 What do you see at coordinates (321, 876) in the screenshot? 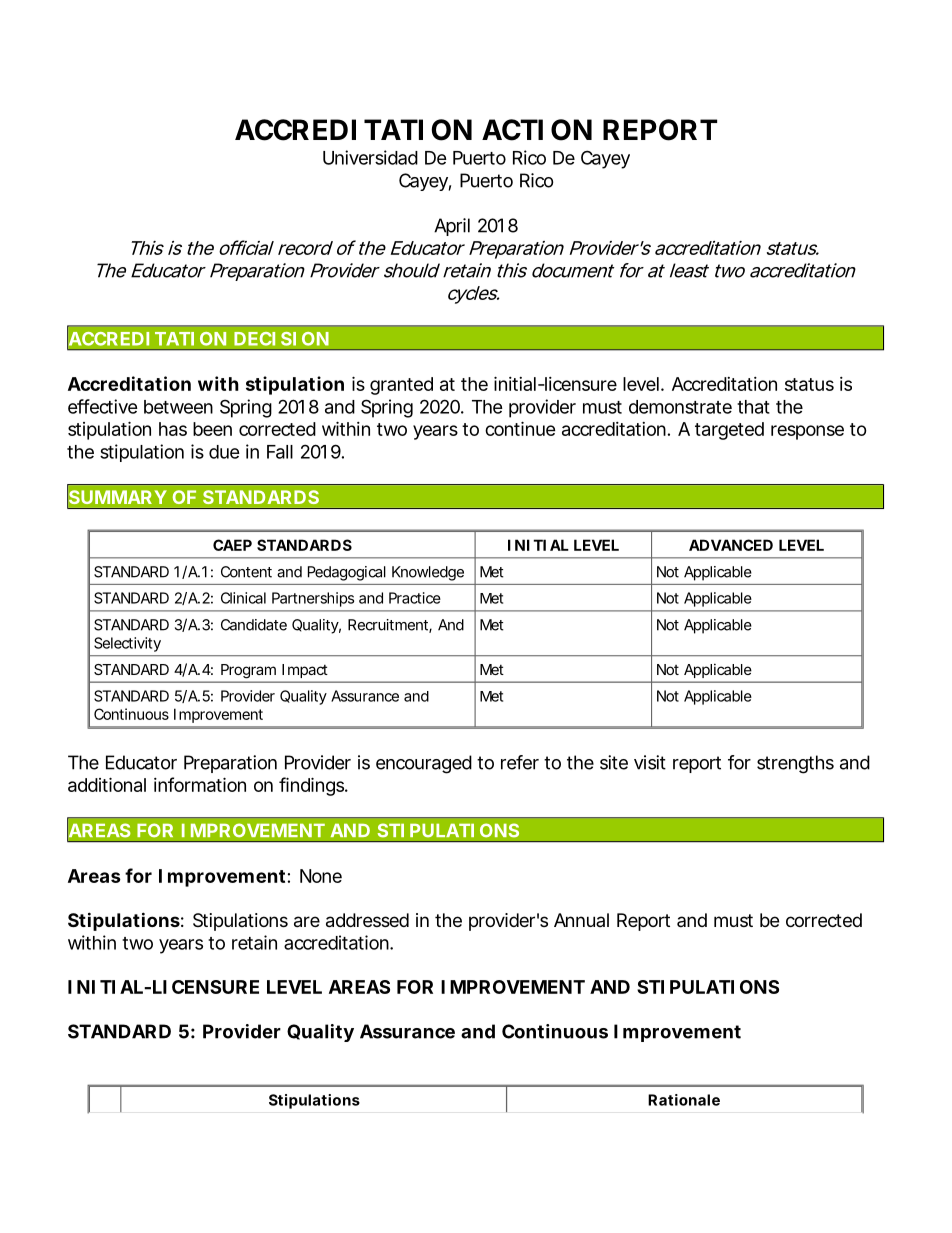
I see `None` at bounding box center [321, 876].
